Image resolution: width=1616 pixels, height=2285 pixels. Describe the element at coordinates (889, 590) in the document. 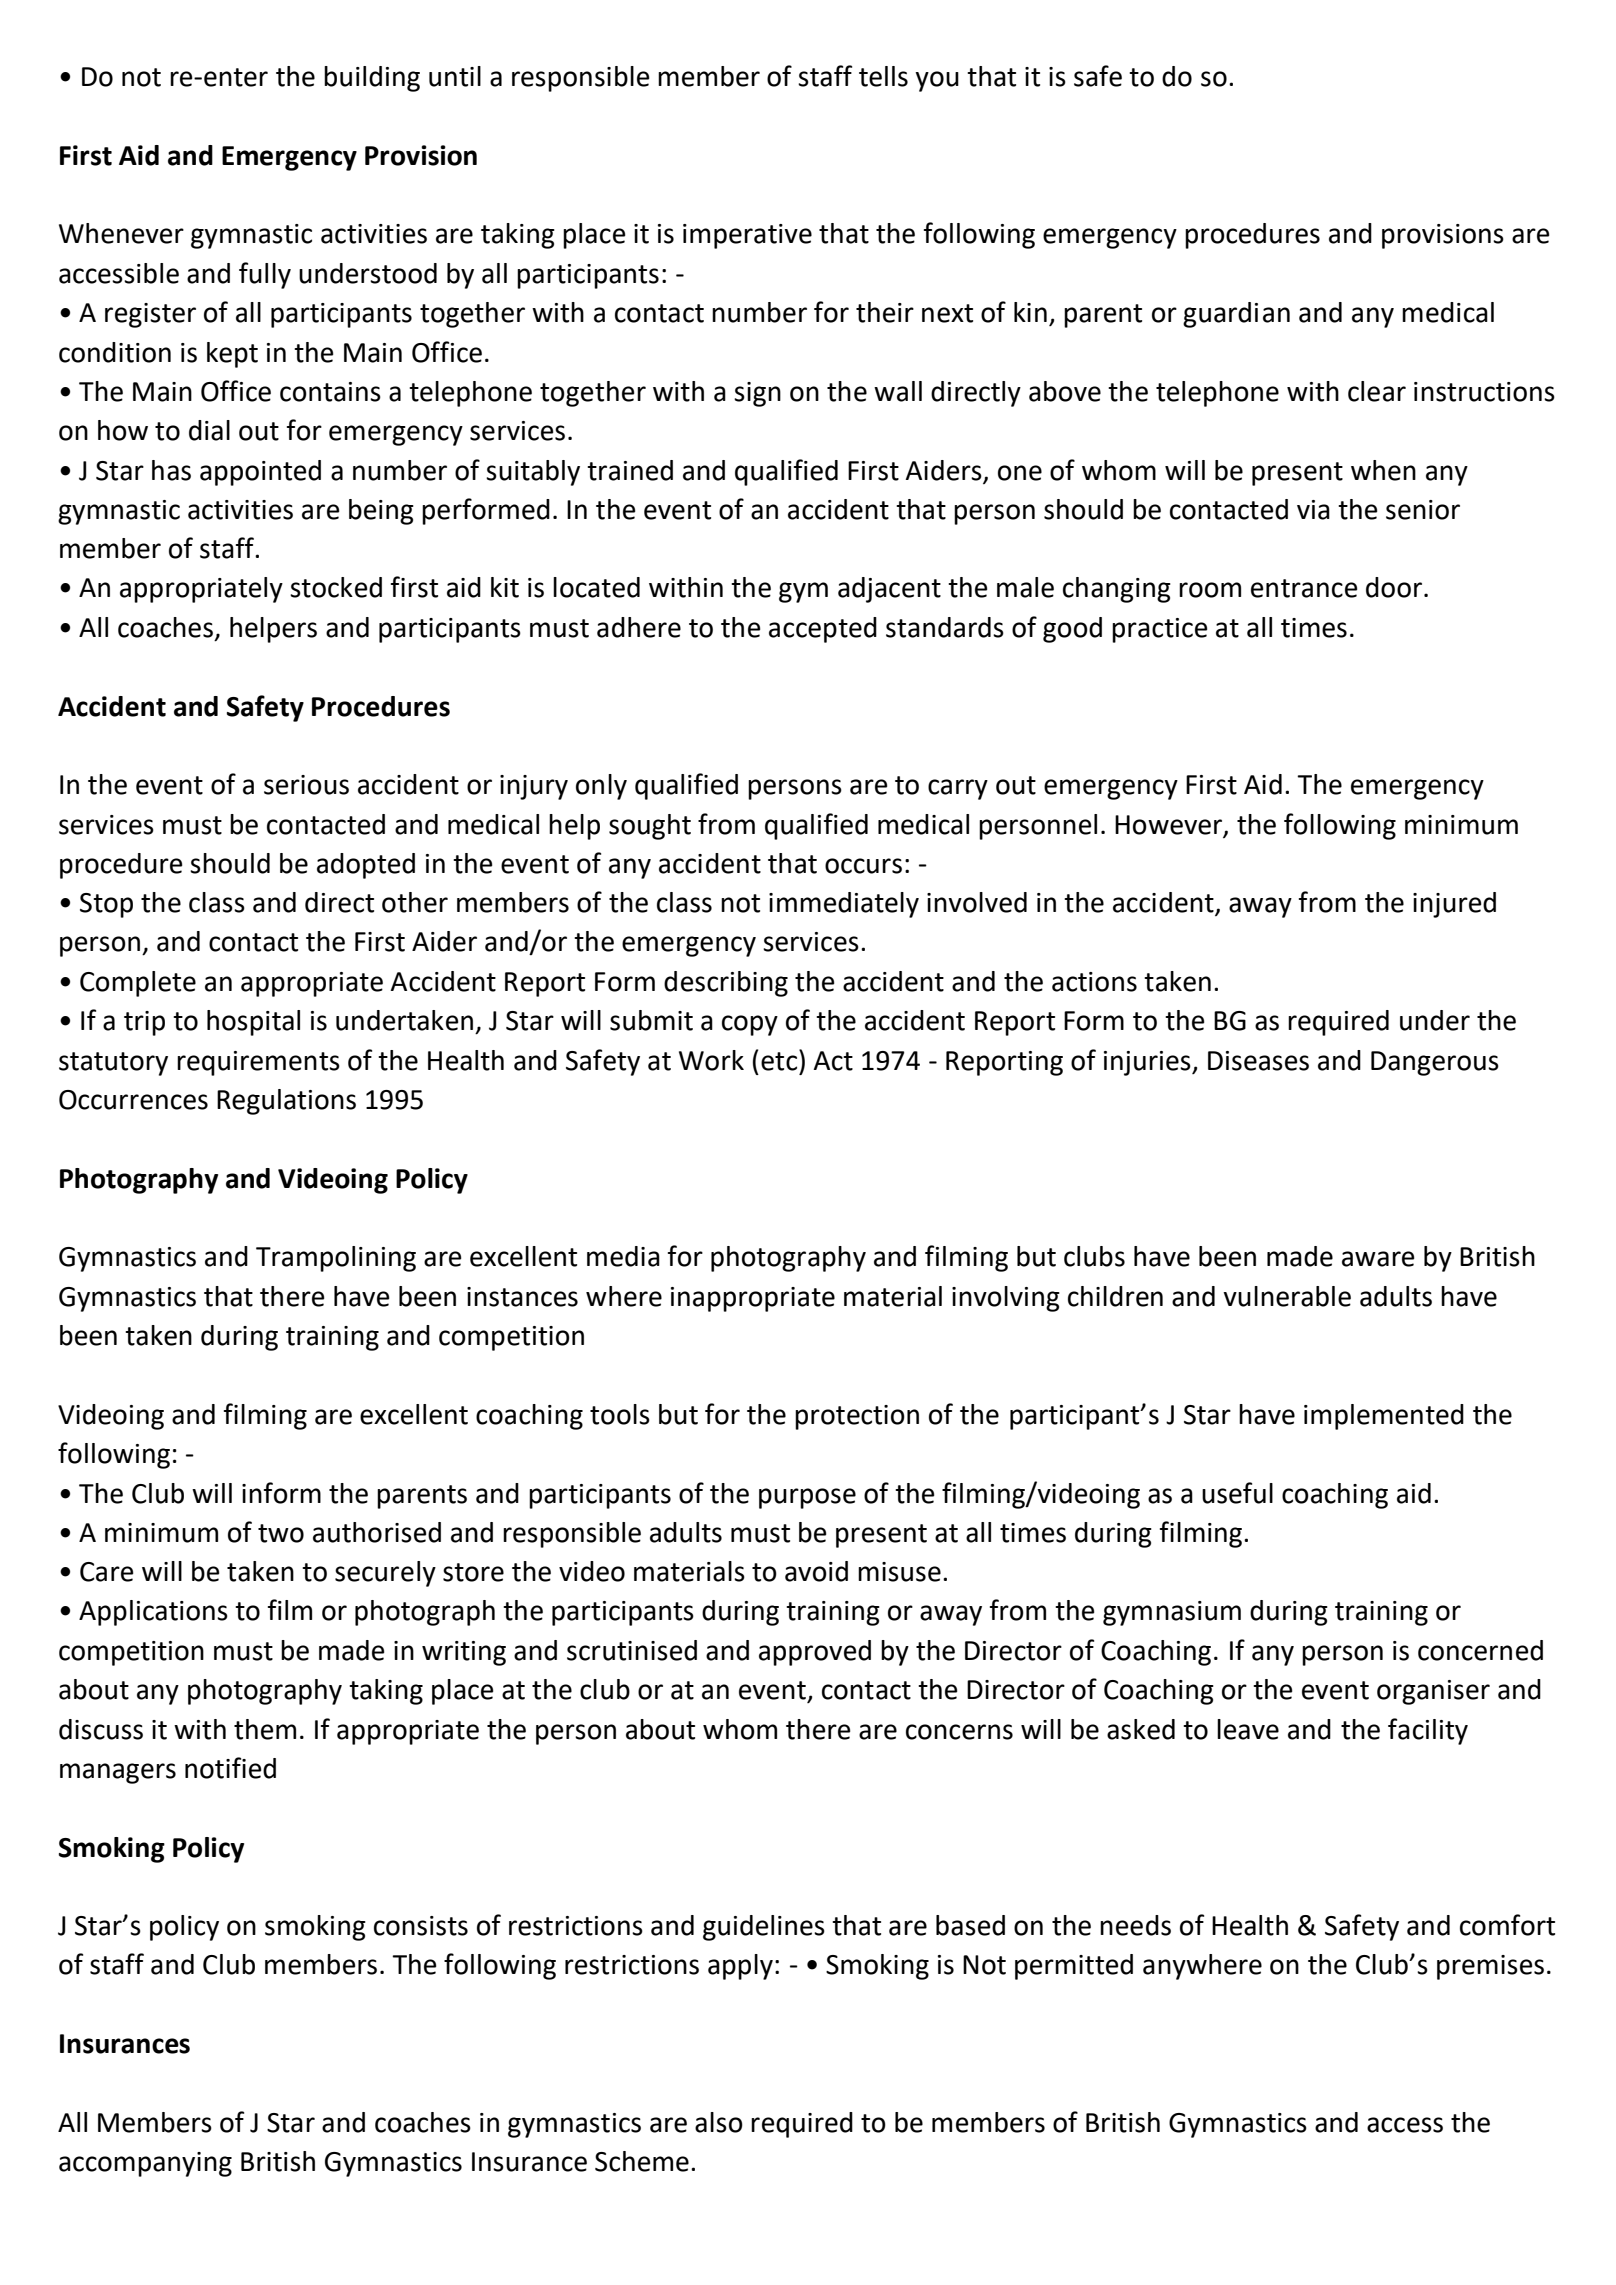

I see `adjacent` at that location.
